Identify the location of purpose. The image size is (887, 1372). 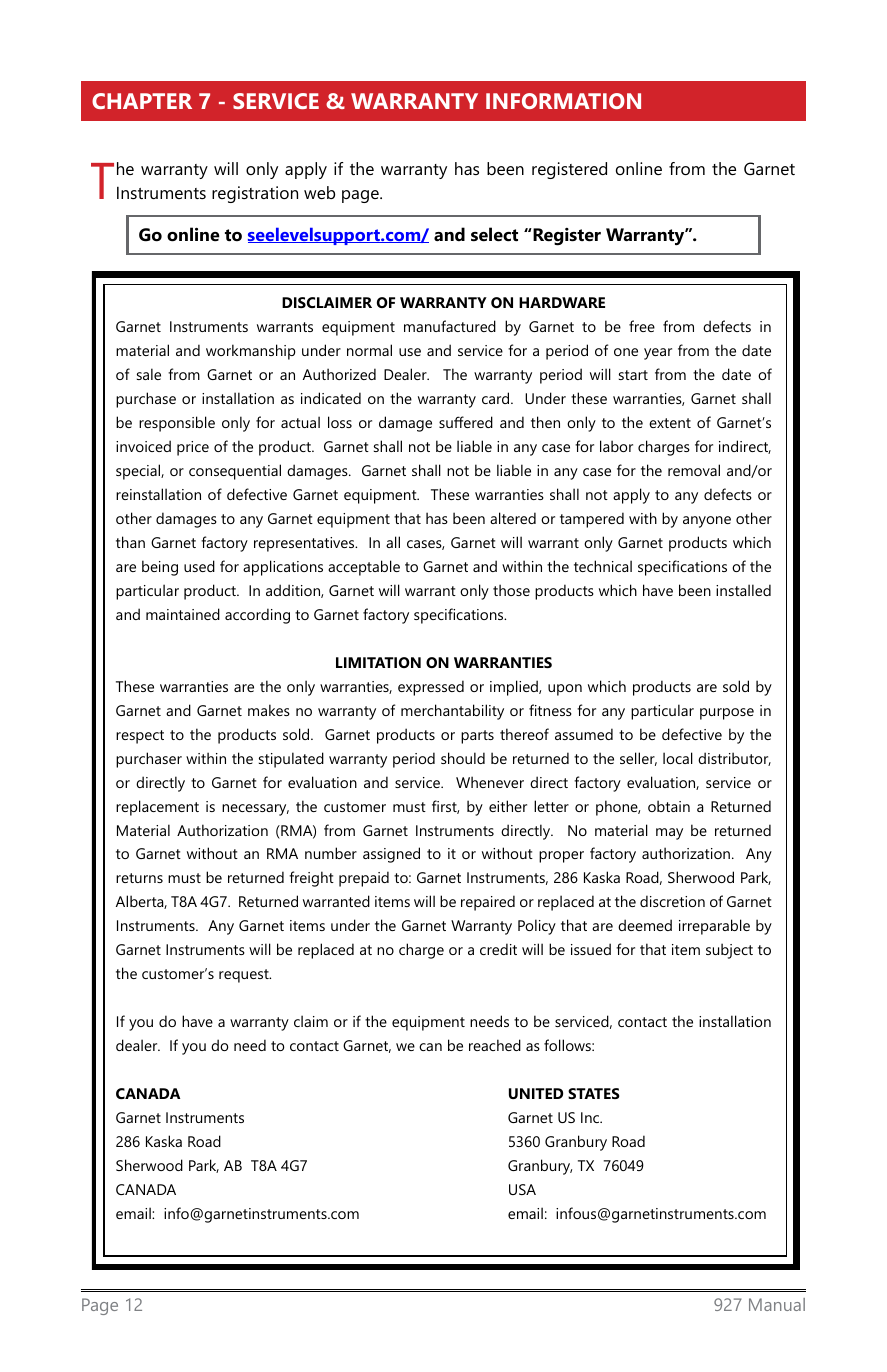
(727, 714).
